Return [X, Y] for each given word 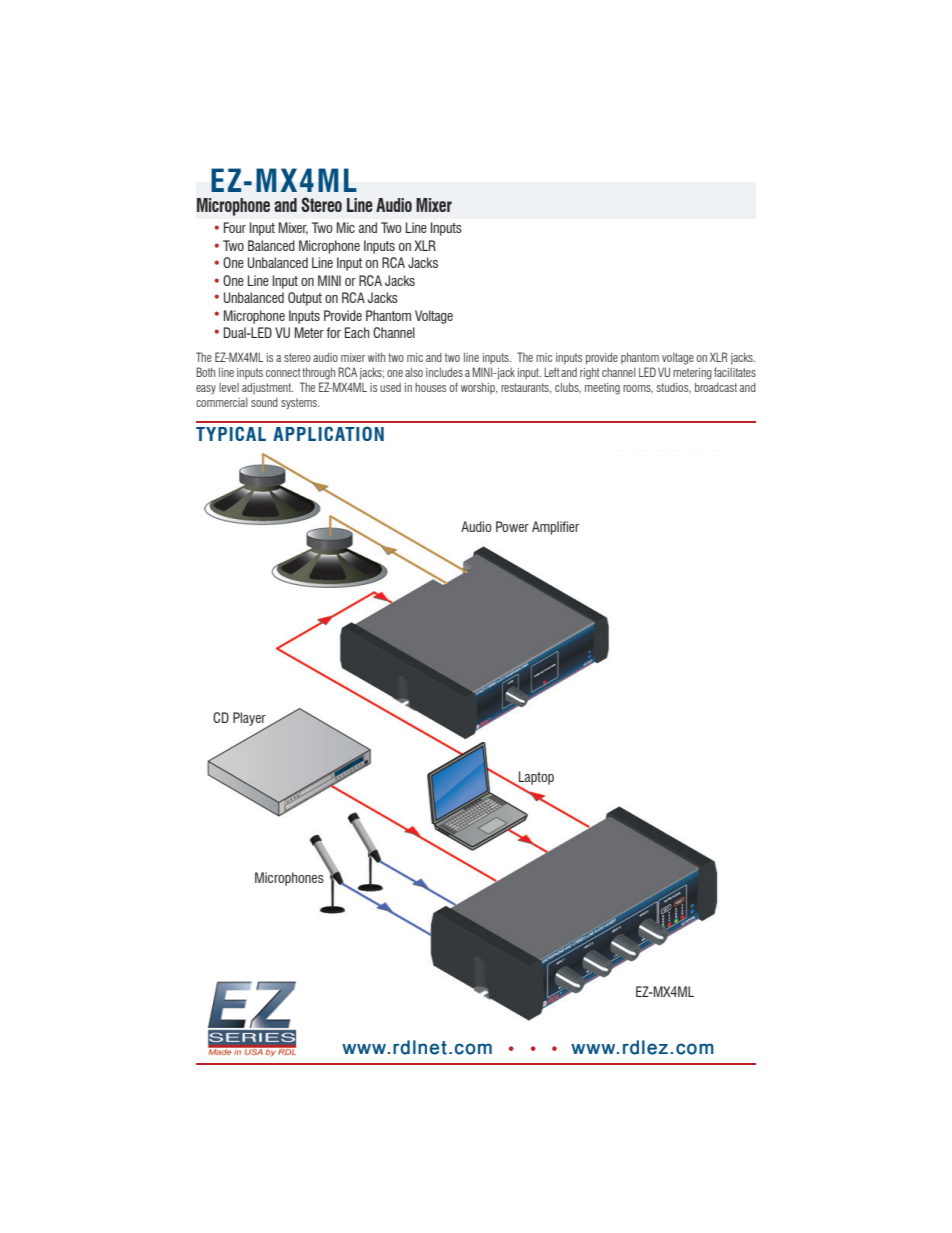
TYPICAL [231, 433]
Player [250, 720]
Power [512, 526]
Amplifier [556, 528]
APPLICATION [328, 433]
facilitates [735, 372]
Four [235, 227]
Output [305, 299]
